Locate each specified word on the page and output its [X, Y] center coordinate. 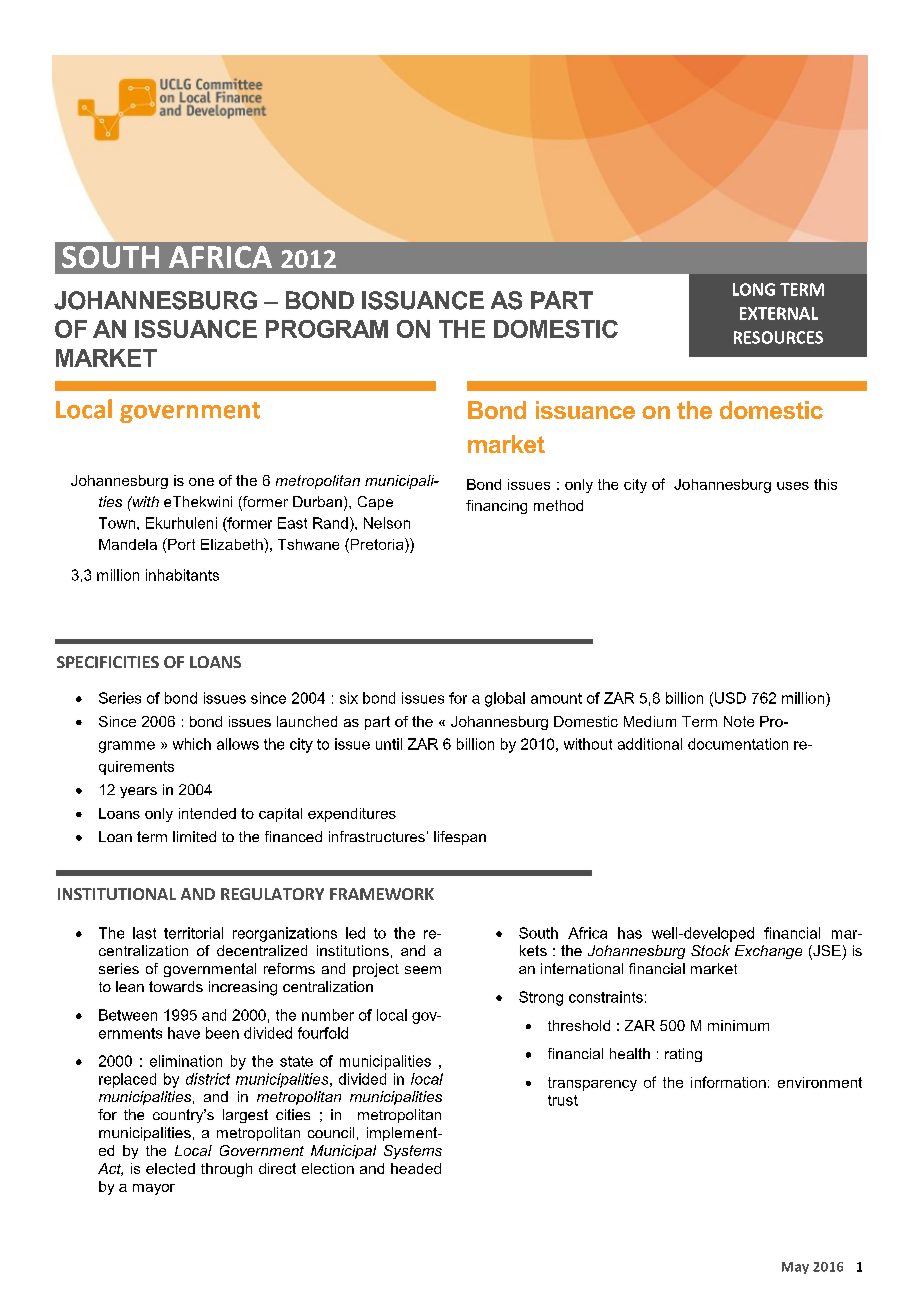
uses [793, 486]
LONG [754, 289]
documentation [738, 744]
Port [180, 544]
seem [423, 970]
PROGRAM [327, 329]
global [505, 699]
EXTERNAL [779, 313]
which [192, 744]
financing [496, 507]
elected [170, 1168]
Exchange [768, 952]
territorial [193, 933]
